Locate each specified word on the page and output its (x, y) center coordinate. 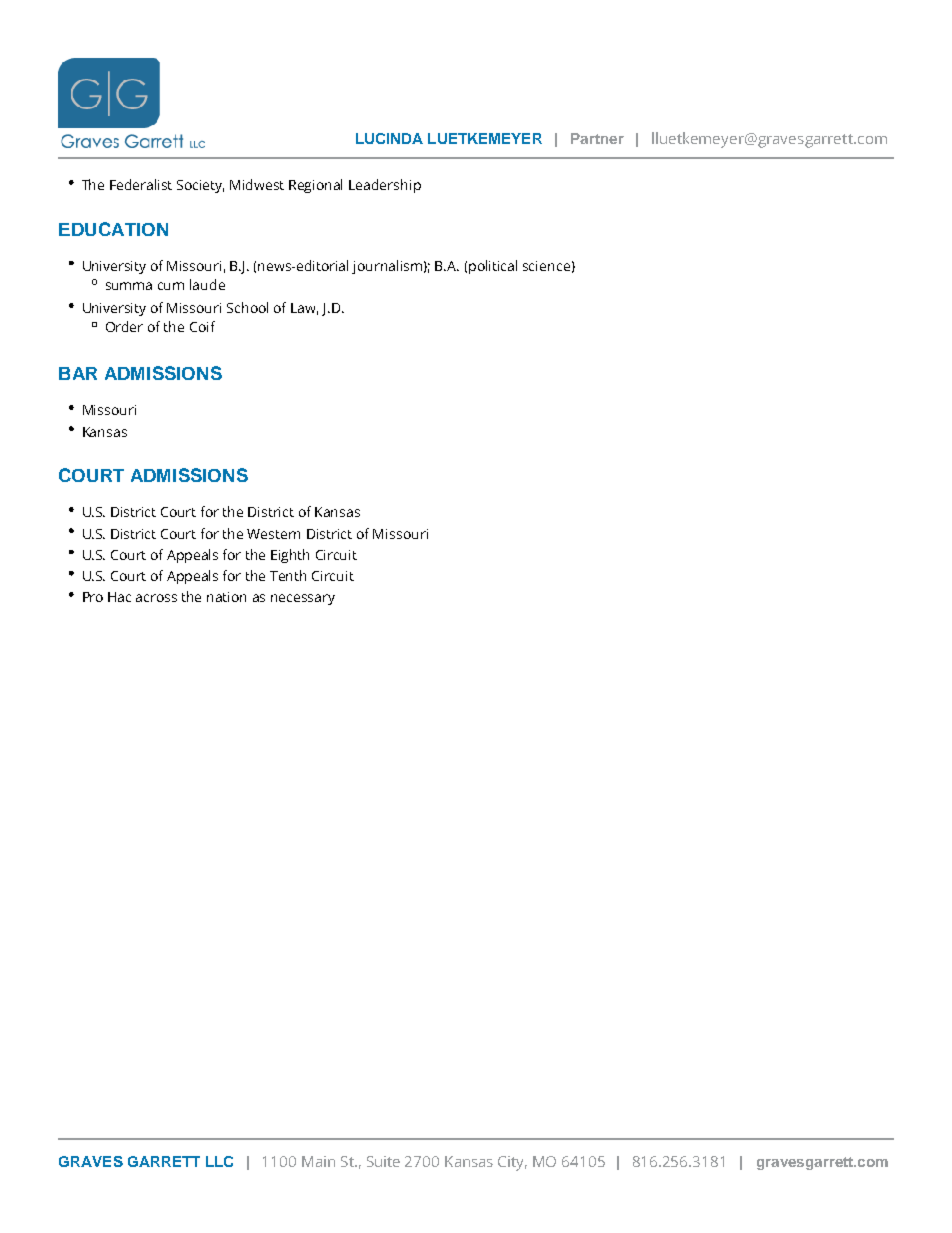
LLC (219, 1161)
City (512, 1163)
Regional (315, 186)
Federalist (141, 184)
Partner (597, 138)
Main (318, 1161)
